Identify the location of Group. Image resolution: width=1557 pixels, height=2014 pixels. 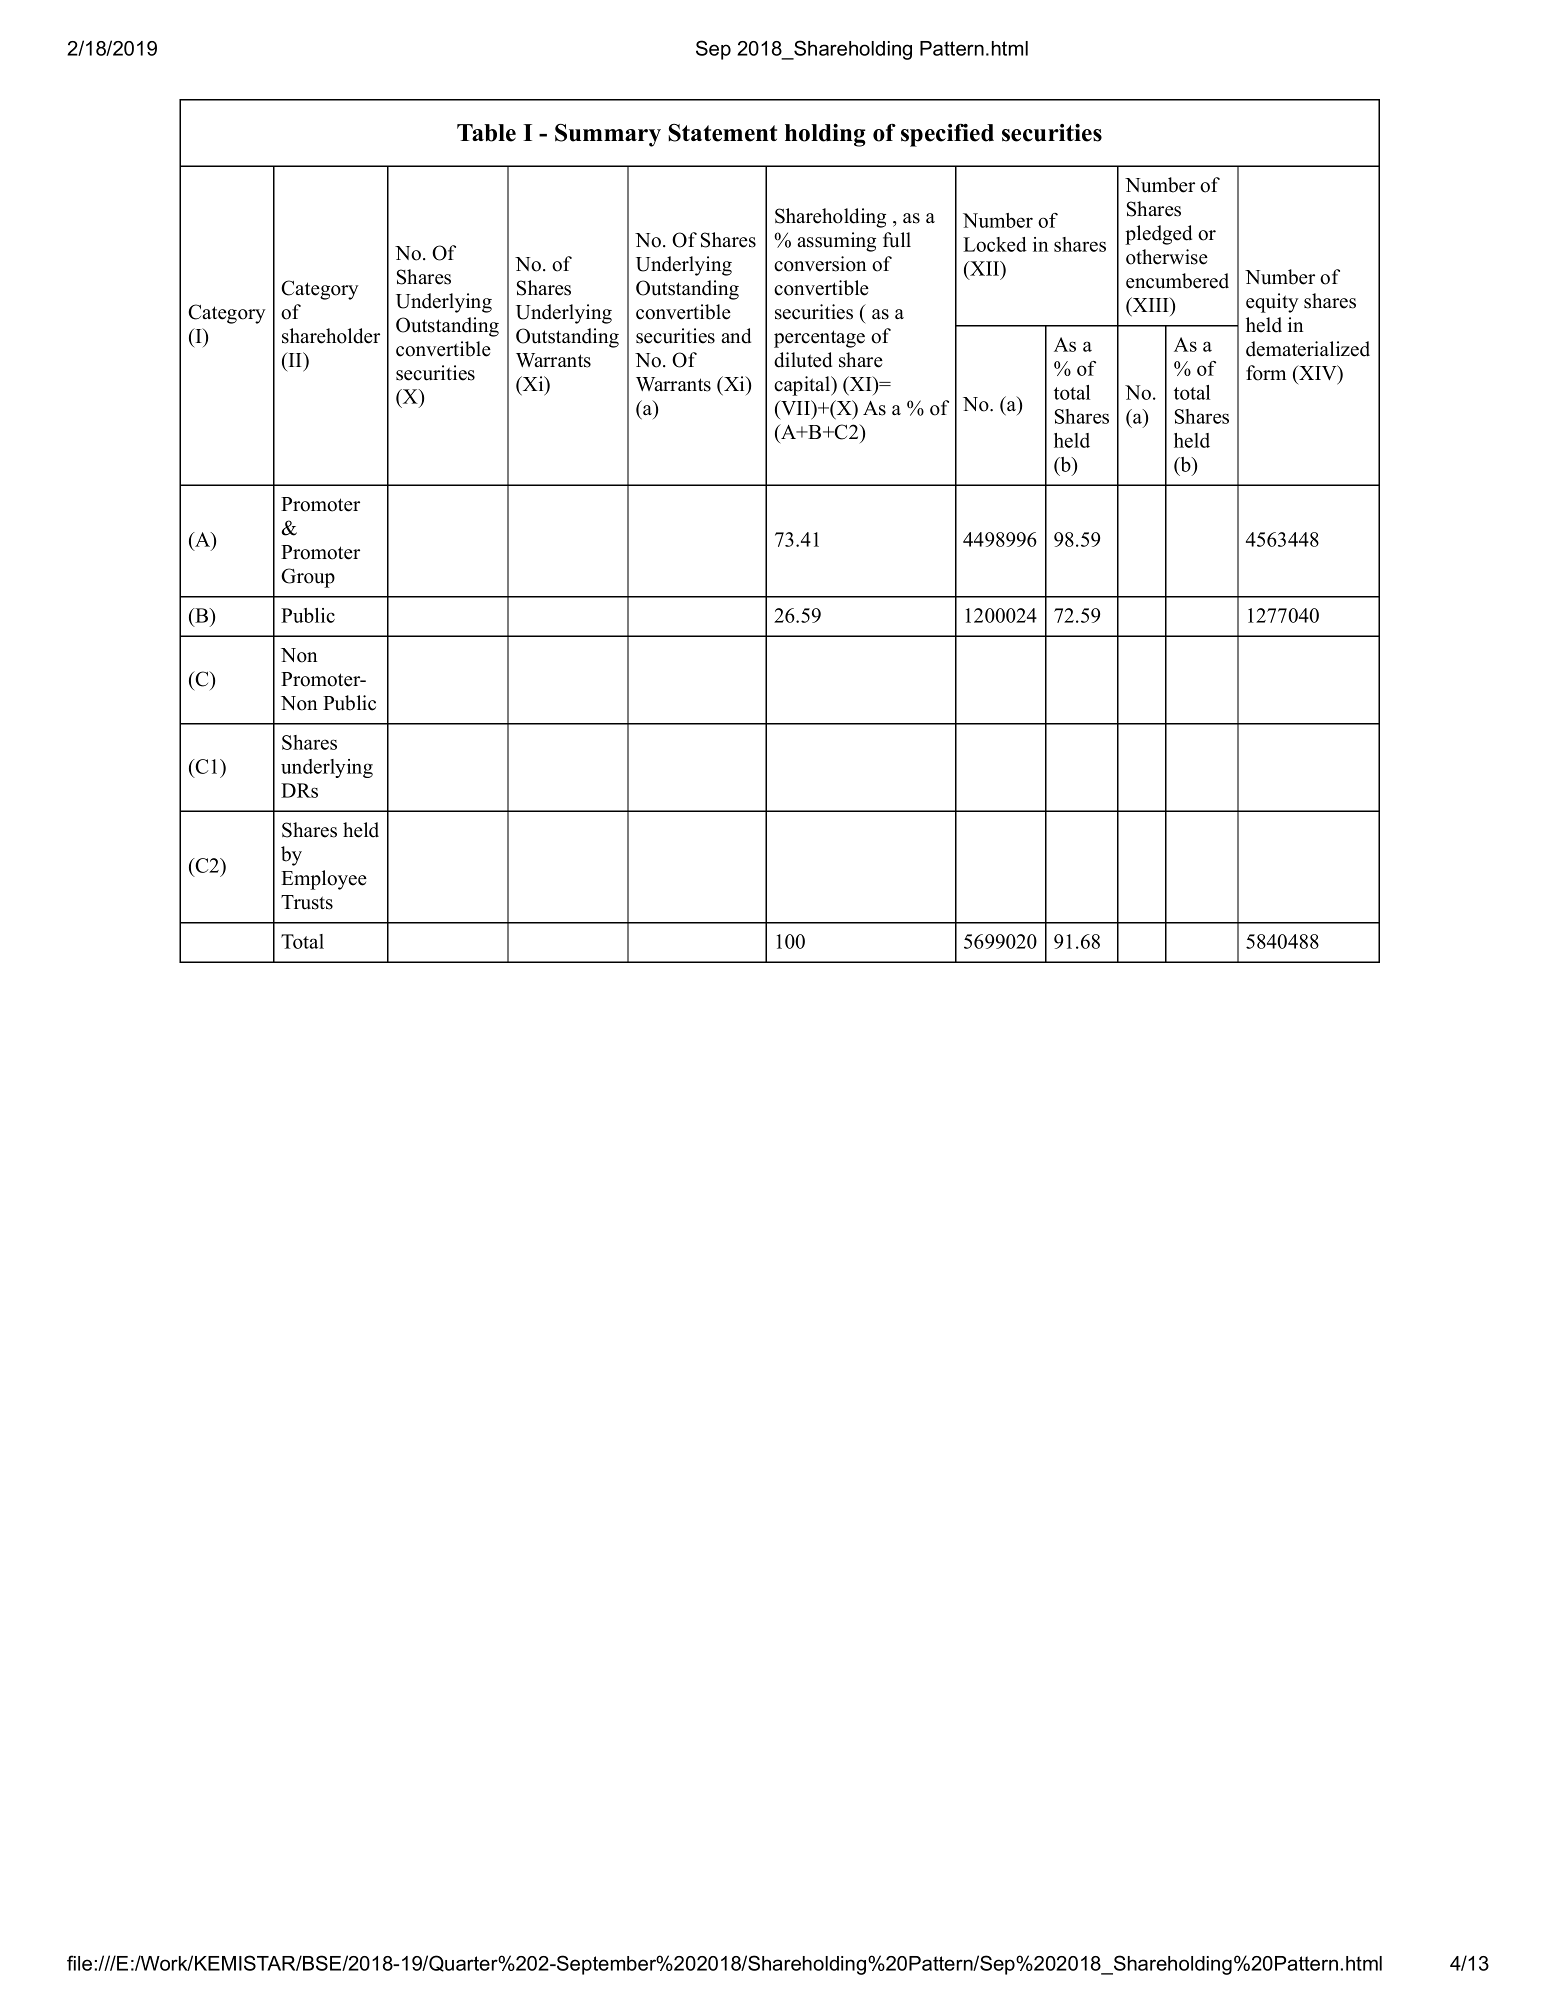
(308, 578).
